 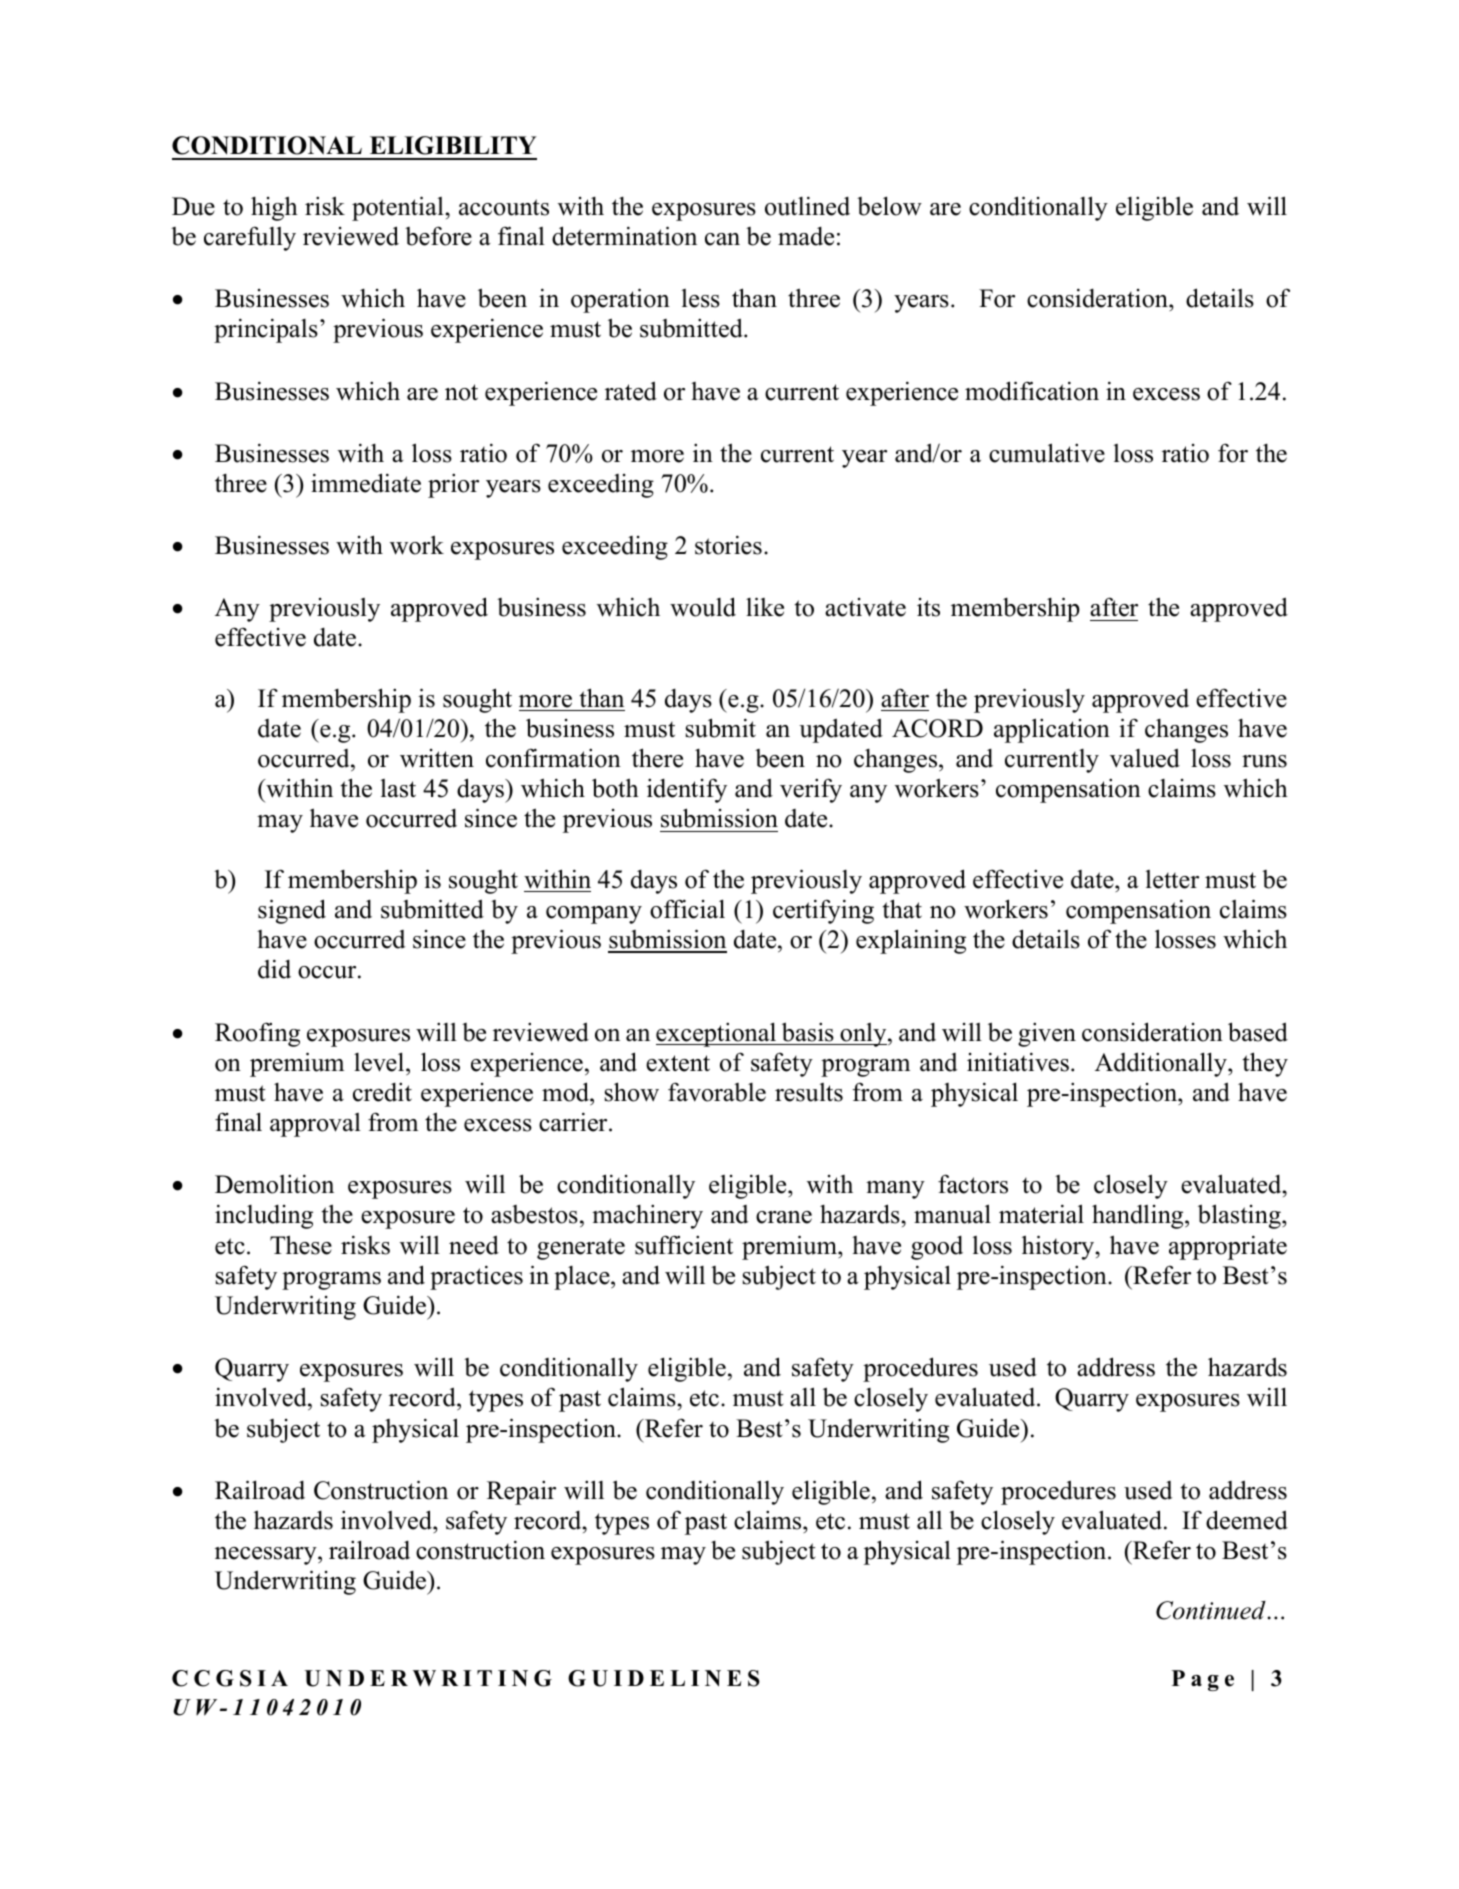 I want to click on sufficient, so click(x=684, y=1245).
